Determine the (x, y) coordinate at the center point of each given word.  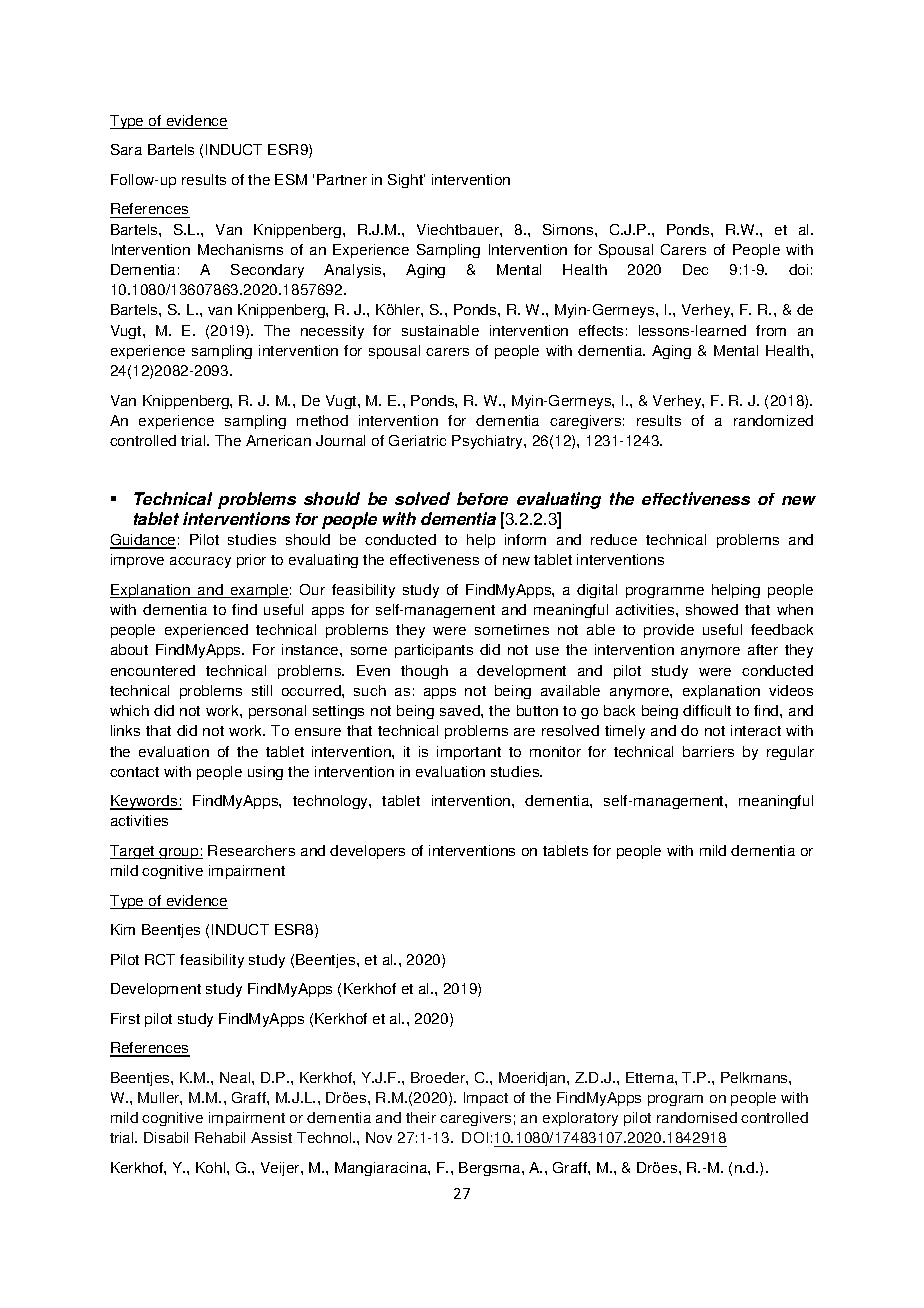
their (421, 1117)
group (179, 853)
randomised (697, 1117)
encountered (153, 670)
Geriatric (417, 440)
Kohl (212, 1167)
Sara (126, 149)
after (763, 649)
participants (434, 651)
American (278, 440)
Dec (695, 269)
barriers (708, 751)
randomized (773, 420)
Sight (406, 181)
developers (367, 852)
